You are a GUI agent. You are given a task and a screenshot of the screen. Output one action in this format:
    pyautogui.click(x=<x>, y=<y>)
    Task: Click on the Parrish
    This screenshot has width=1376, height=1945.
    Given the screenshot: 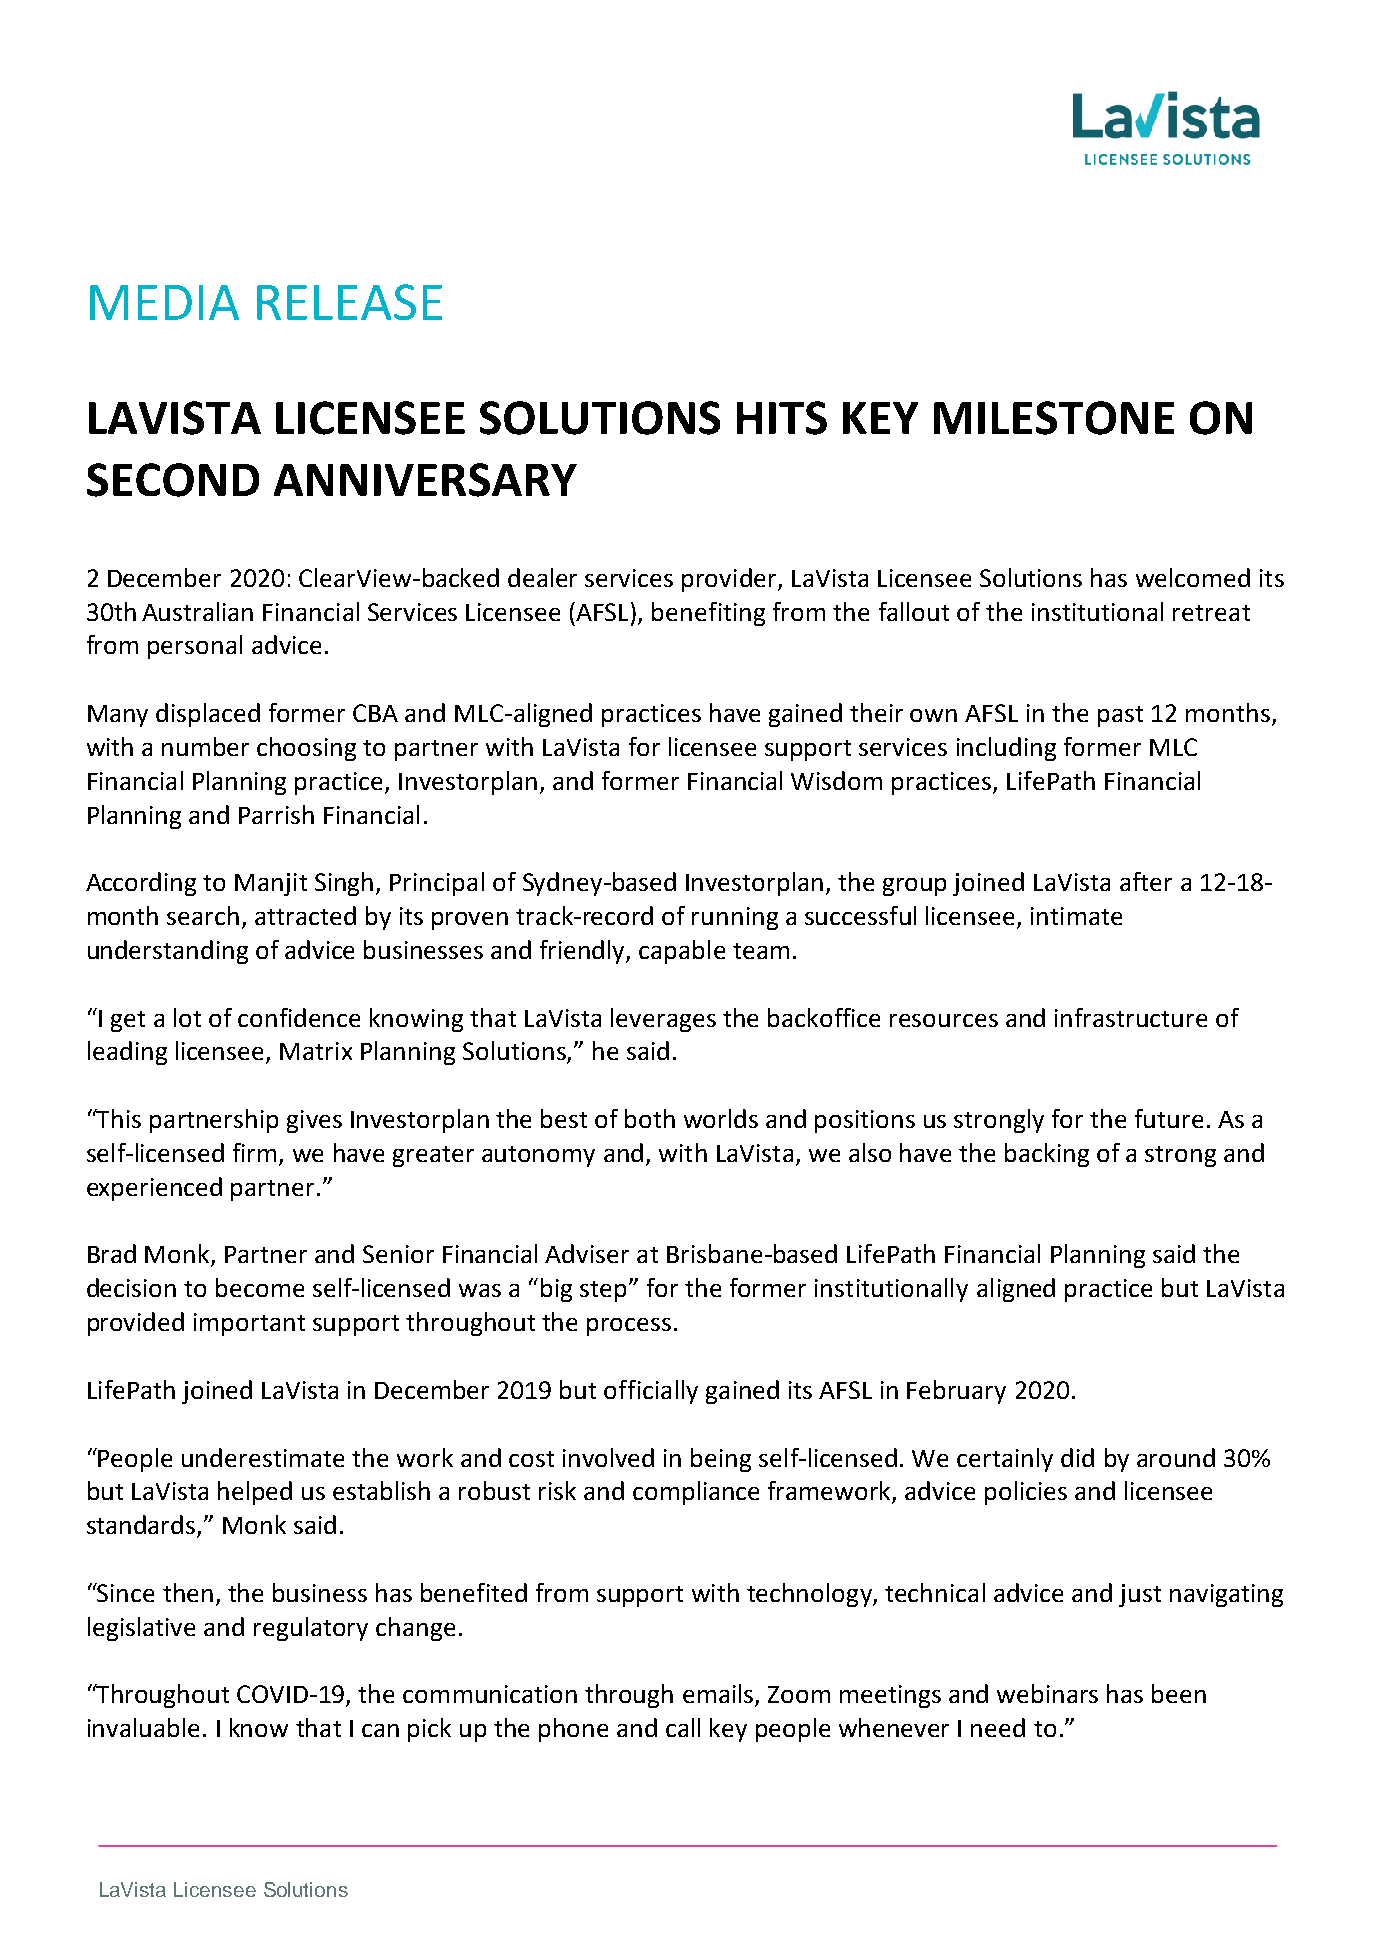 What is the action you would take?
    pyautogui.click(x=276, y=814)
